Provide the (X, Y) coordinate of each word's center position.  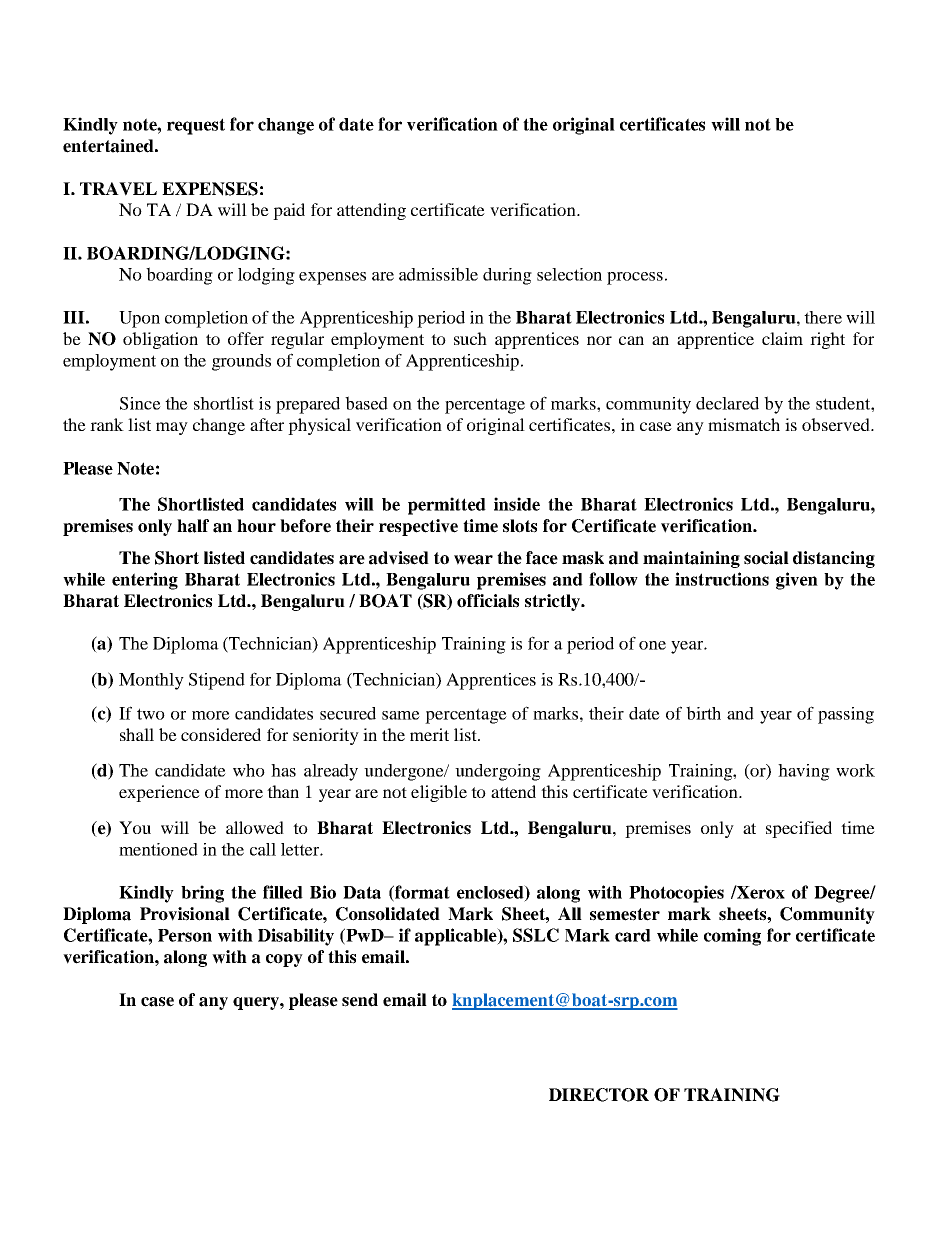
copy (284, 960)
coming (732, 937)
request (196, 126)
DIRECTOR (599, 1095)
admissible (438, 274)
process (635, 278)
